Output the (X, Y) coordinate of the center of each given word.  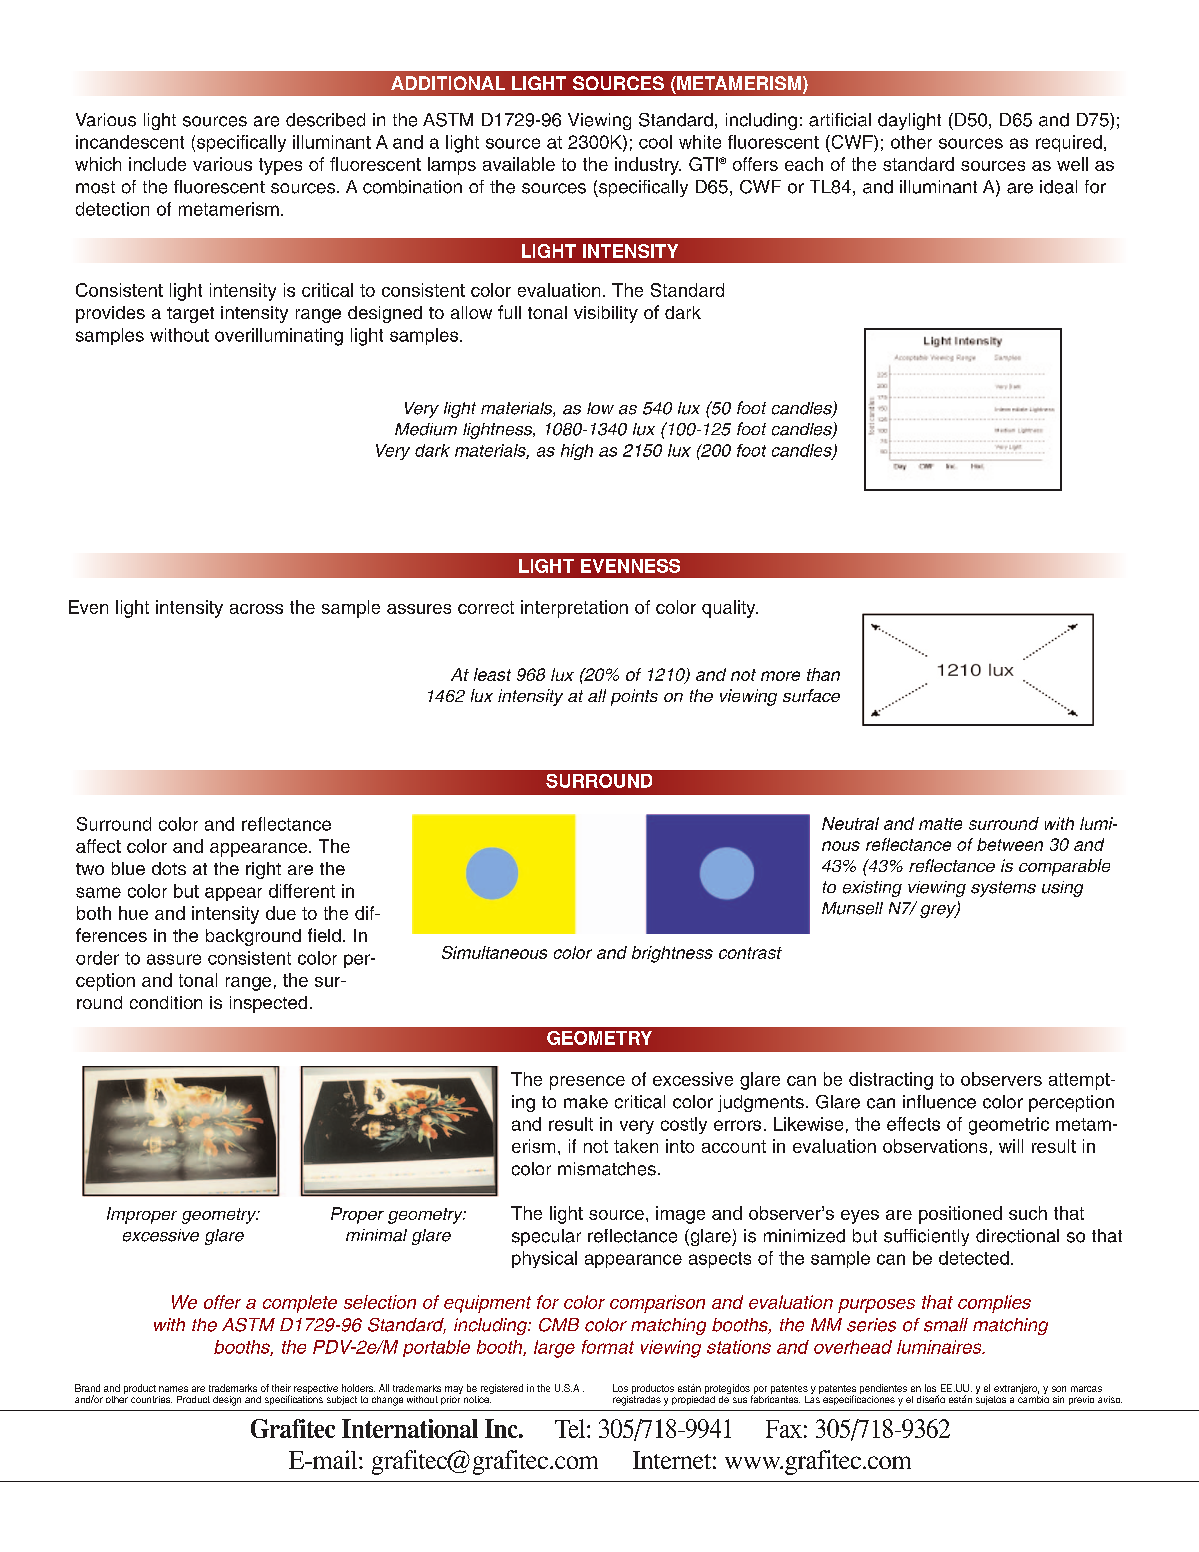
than (823, 674)
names (173, 1389)
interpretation (574, 609)
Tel (571, 1428)
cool (655, 142)
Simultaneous (494, 952)
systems (1003, 889)
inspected (268, 1004)
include (157, 164)
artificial (840, 120)
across (256, 609)
